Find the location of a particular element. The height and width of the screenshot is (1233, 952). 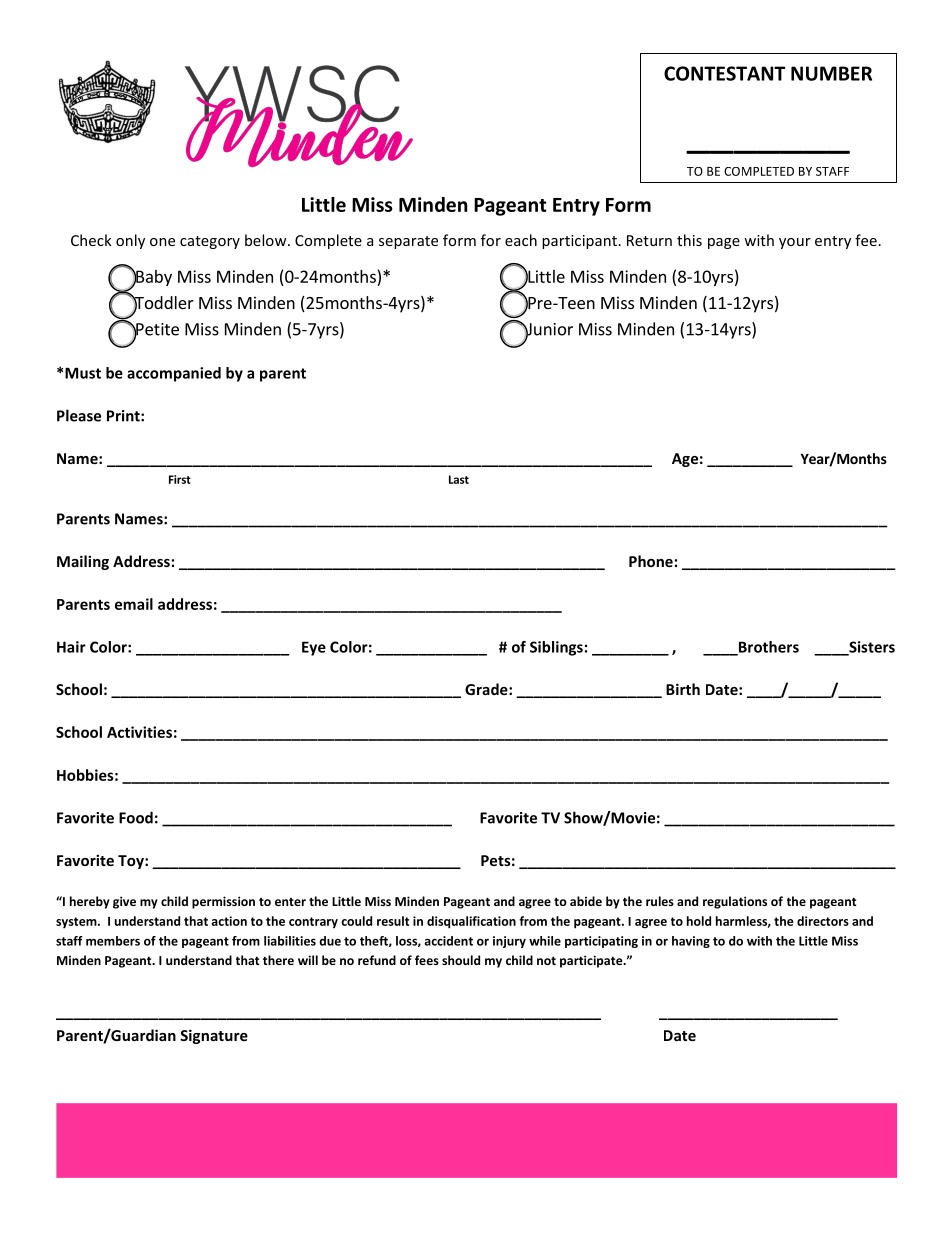

Signature is located at coordinates (214, 1036).
